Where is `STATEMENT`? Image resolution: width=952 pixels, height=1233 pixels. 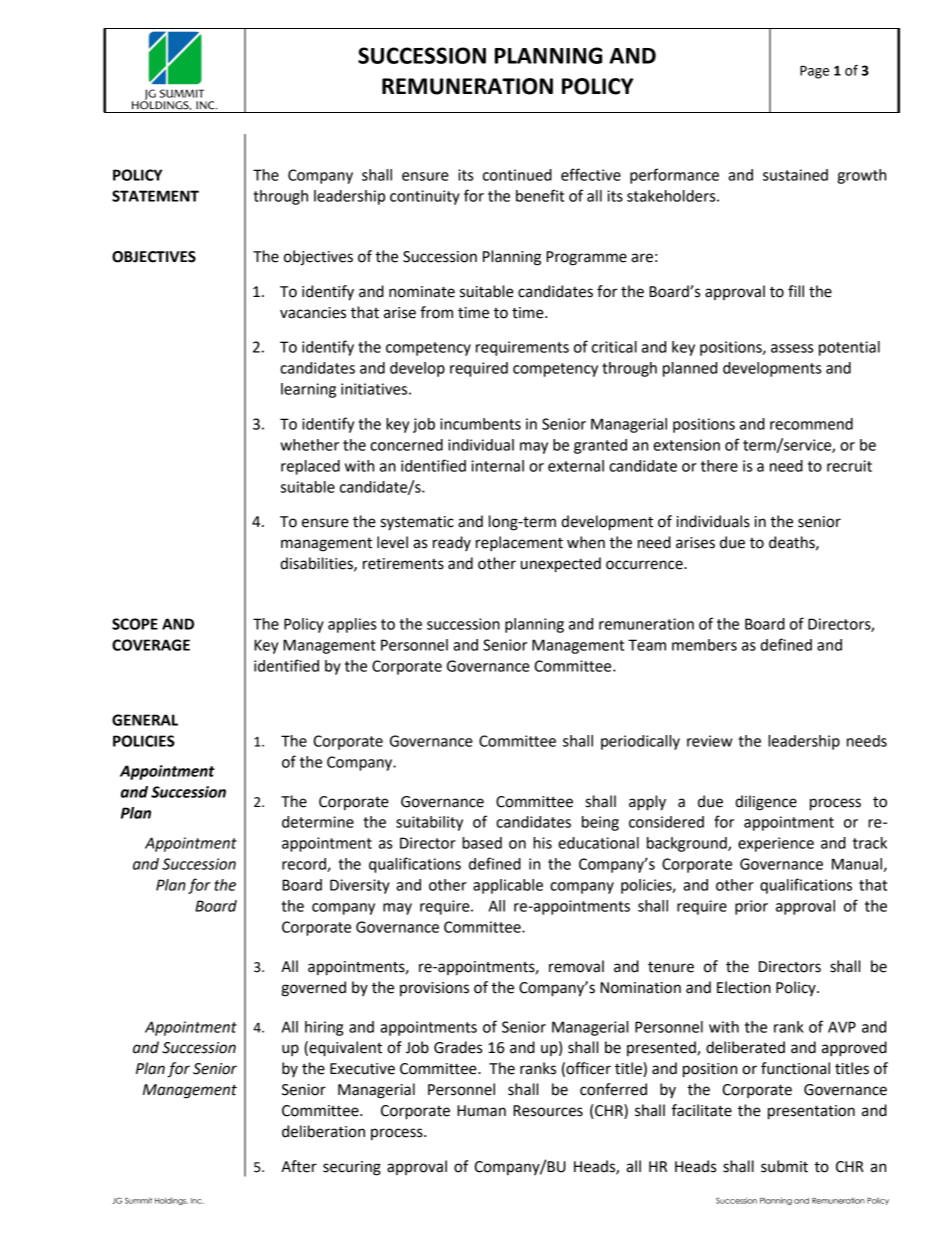
STATEMENT is located at coordinates (155, 196).
